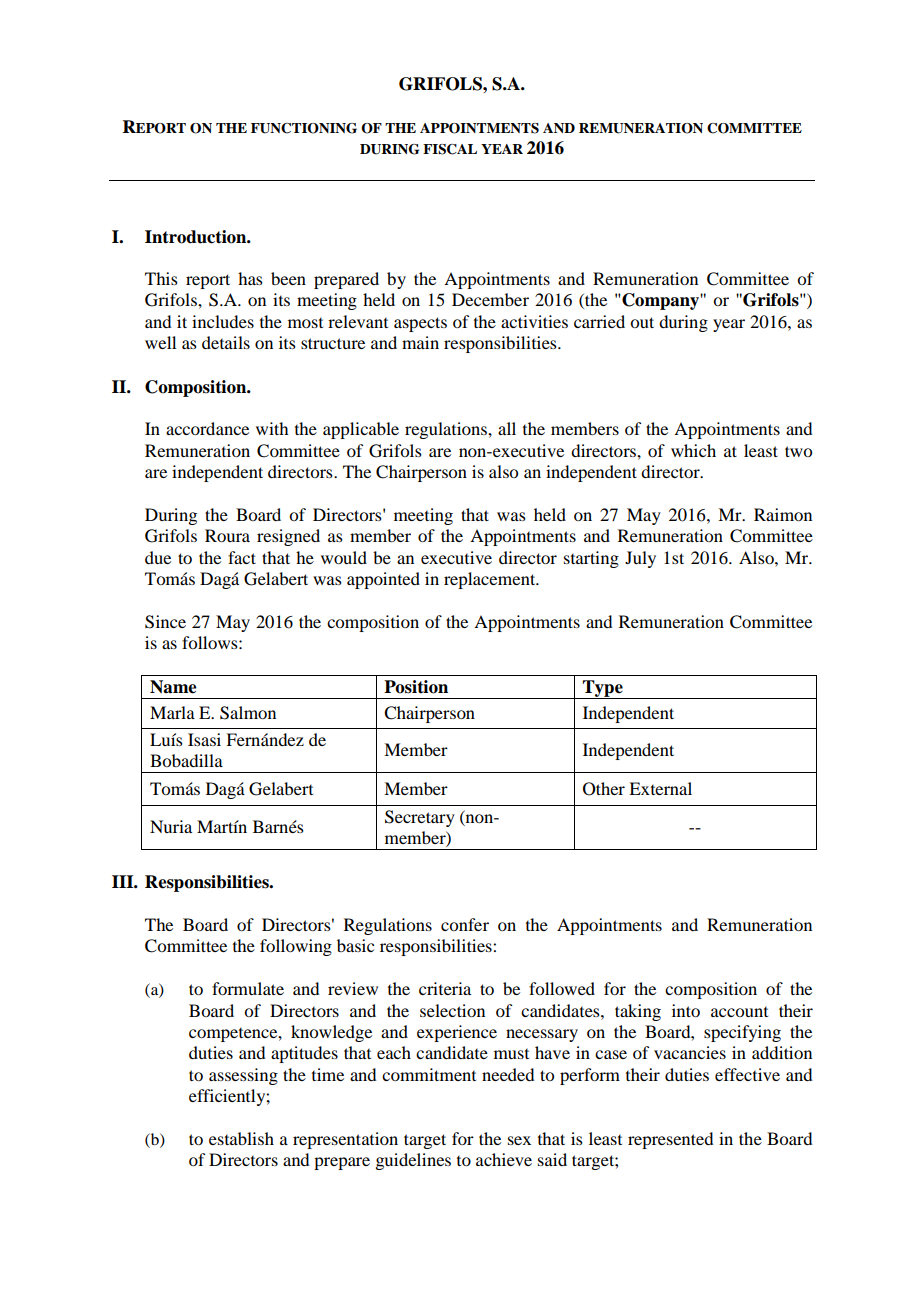 This screenshot has height=1308, width=924. Describe the element at coordinates (165, 622) in the screenshot. I see `Since` at that location.
